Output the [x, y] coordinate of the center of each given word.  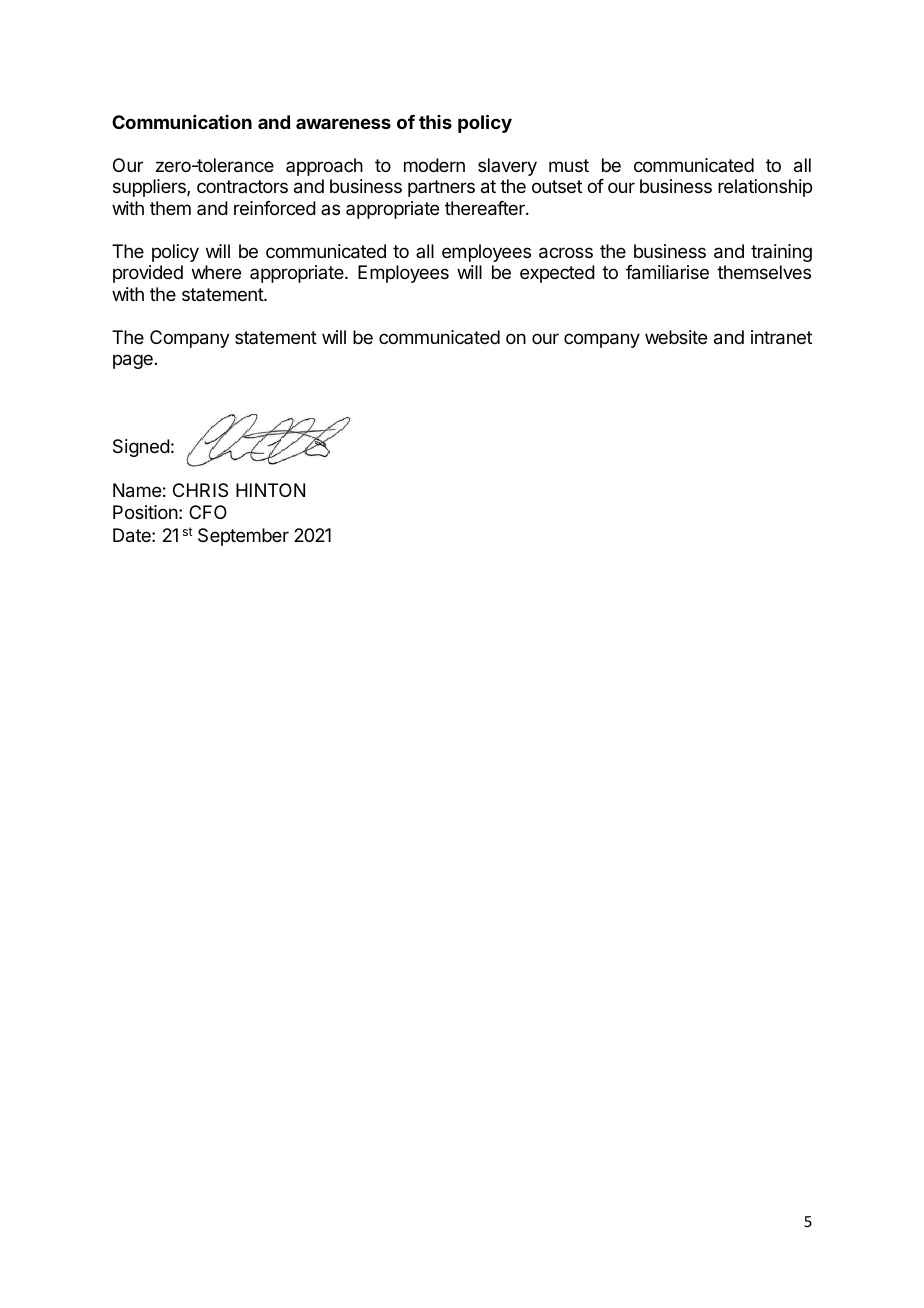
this [435, 122]
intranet [781, 337]
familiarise [667, 272]
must [569, 165]
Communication [182, 122]
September [243, 537]
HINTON [270, 490]
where [216, 272]
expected [557, 274]
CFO [208, 512]
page [133, 361]
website [676, 337]
